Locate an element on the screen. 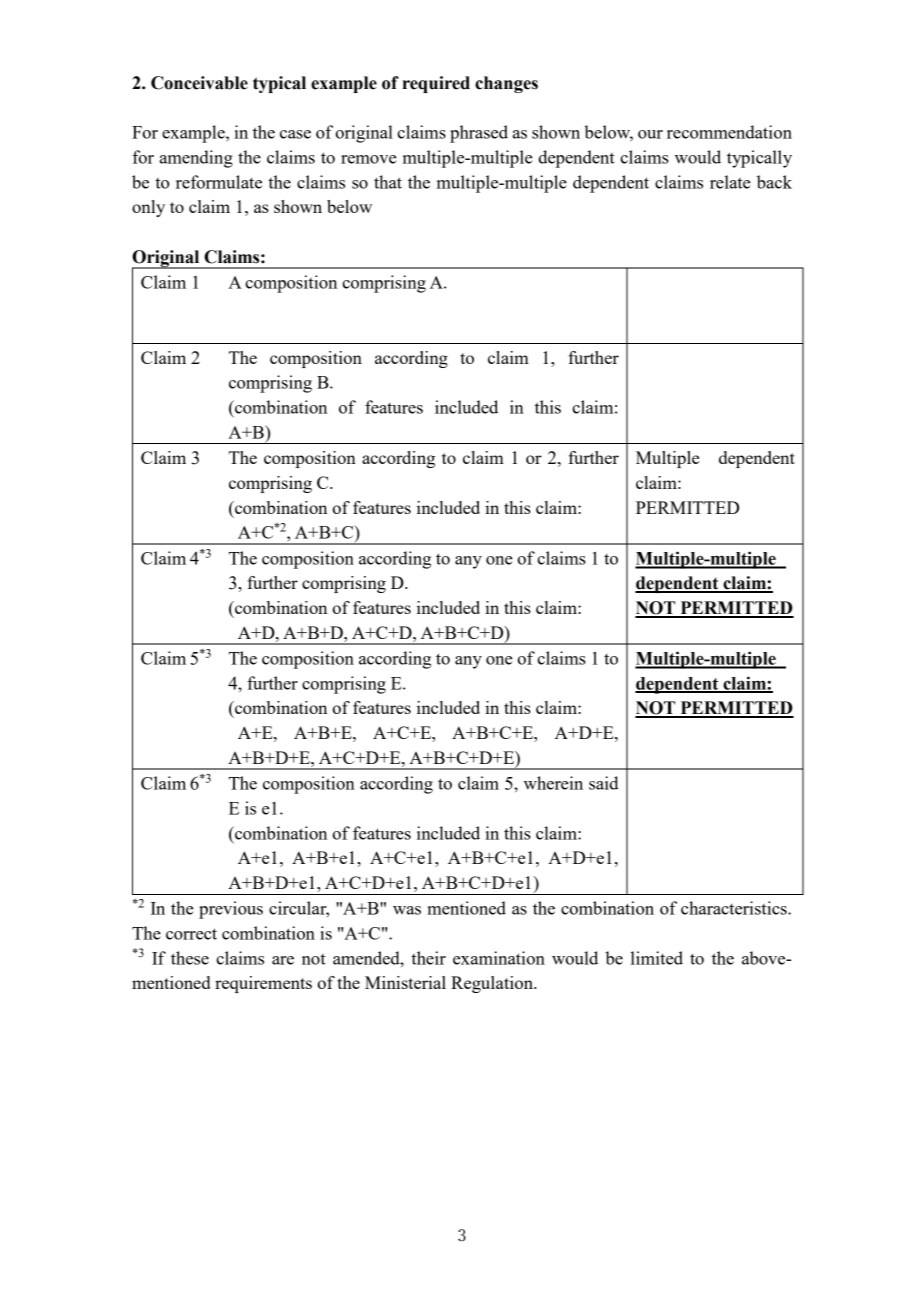 This screenshot has width=924, height=1308. their is located at coordinates (428, 958).
